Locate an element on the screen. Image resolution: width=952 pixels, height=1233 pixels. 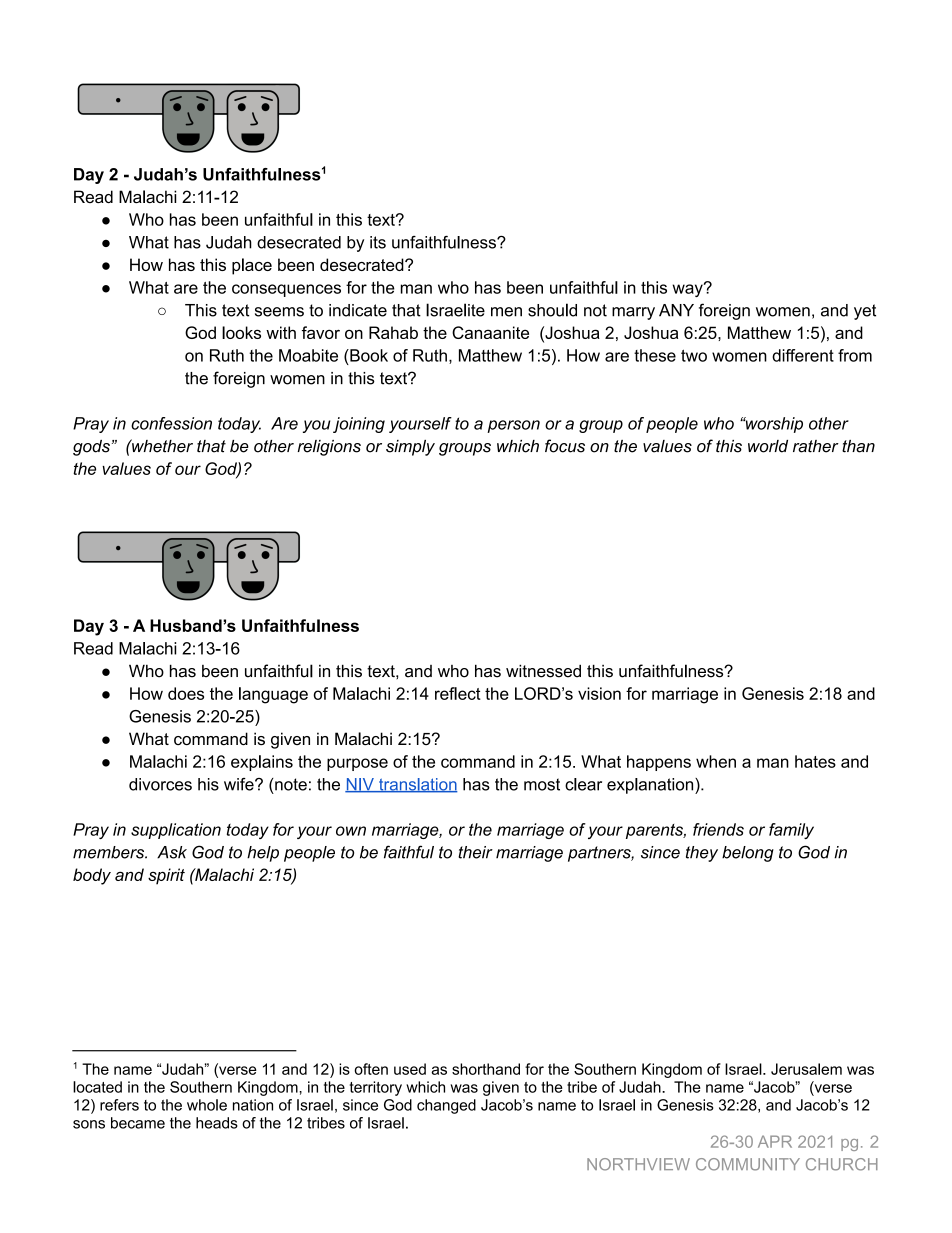
heads is located at coordinates (217, 1123).
